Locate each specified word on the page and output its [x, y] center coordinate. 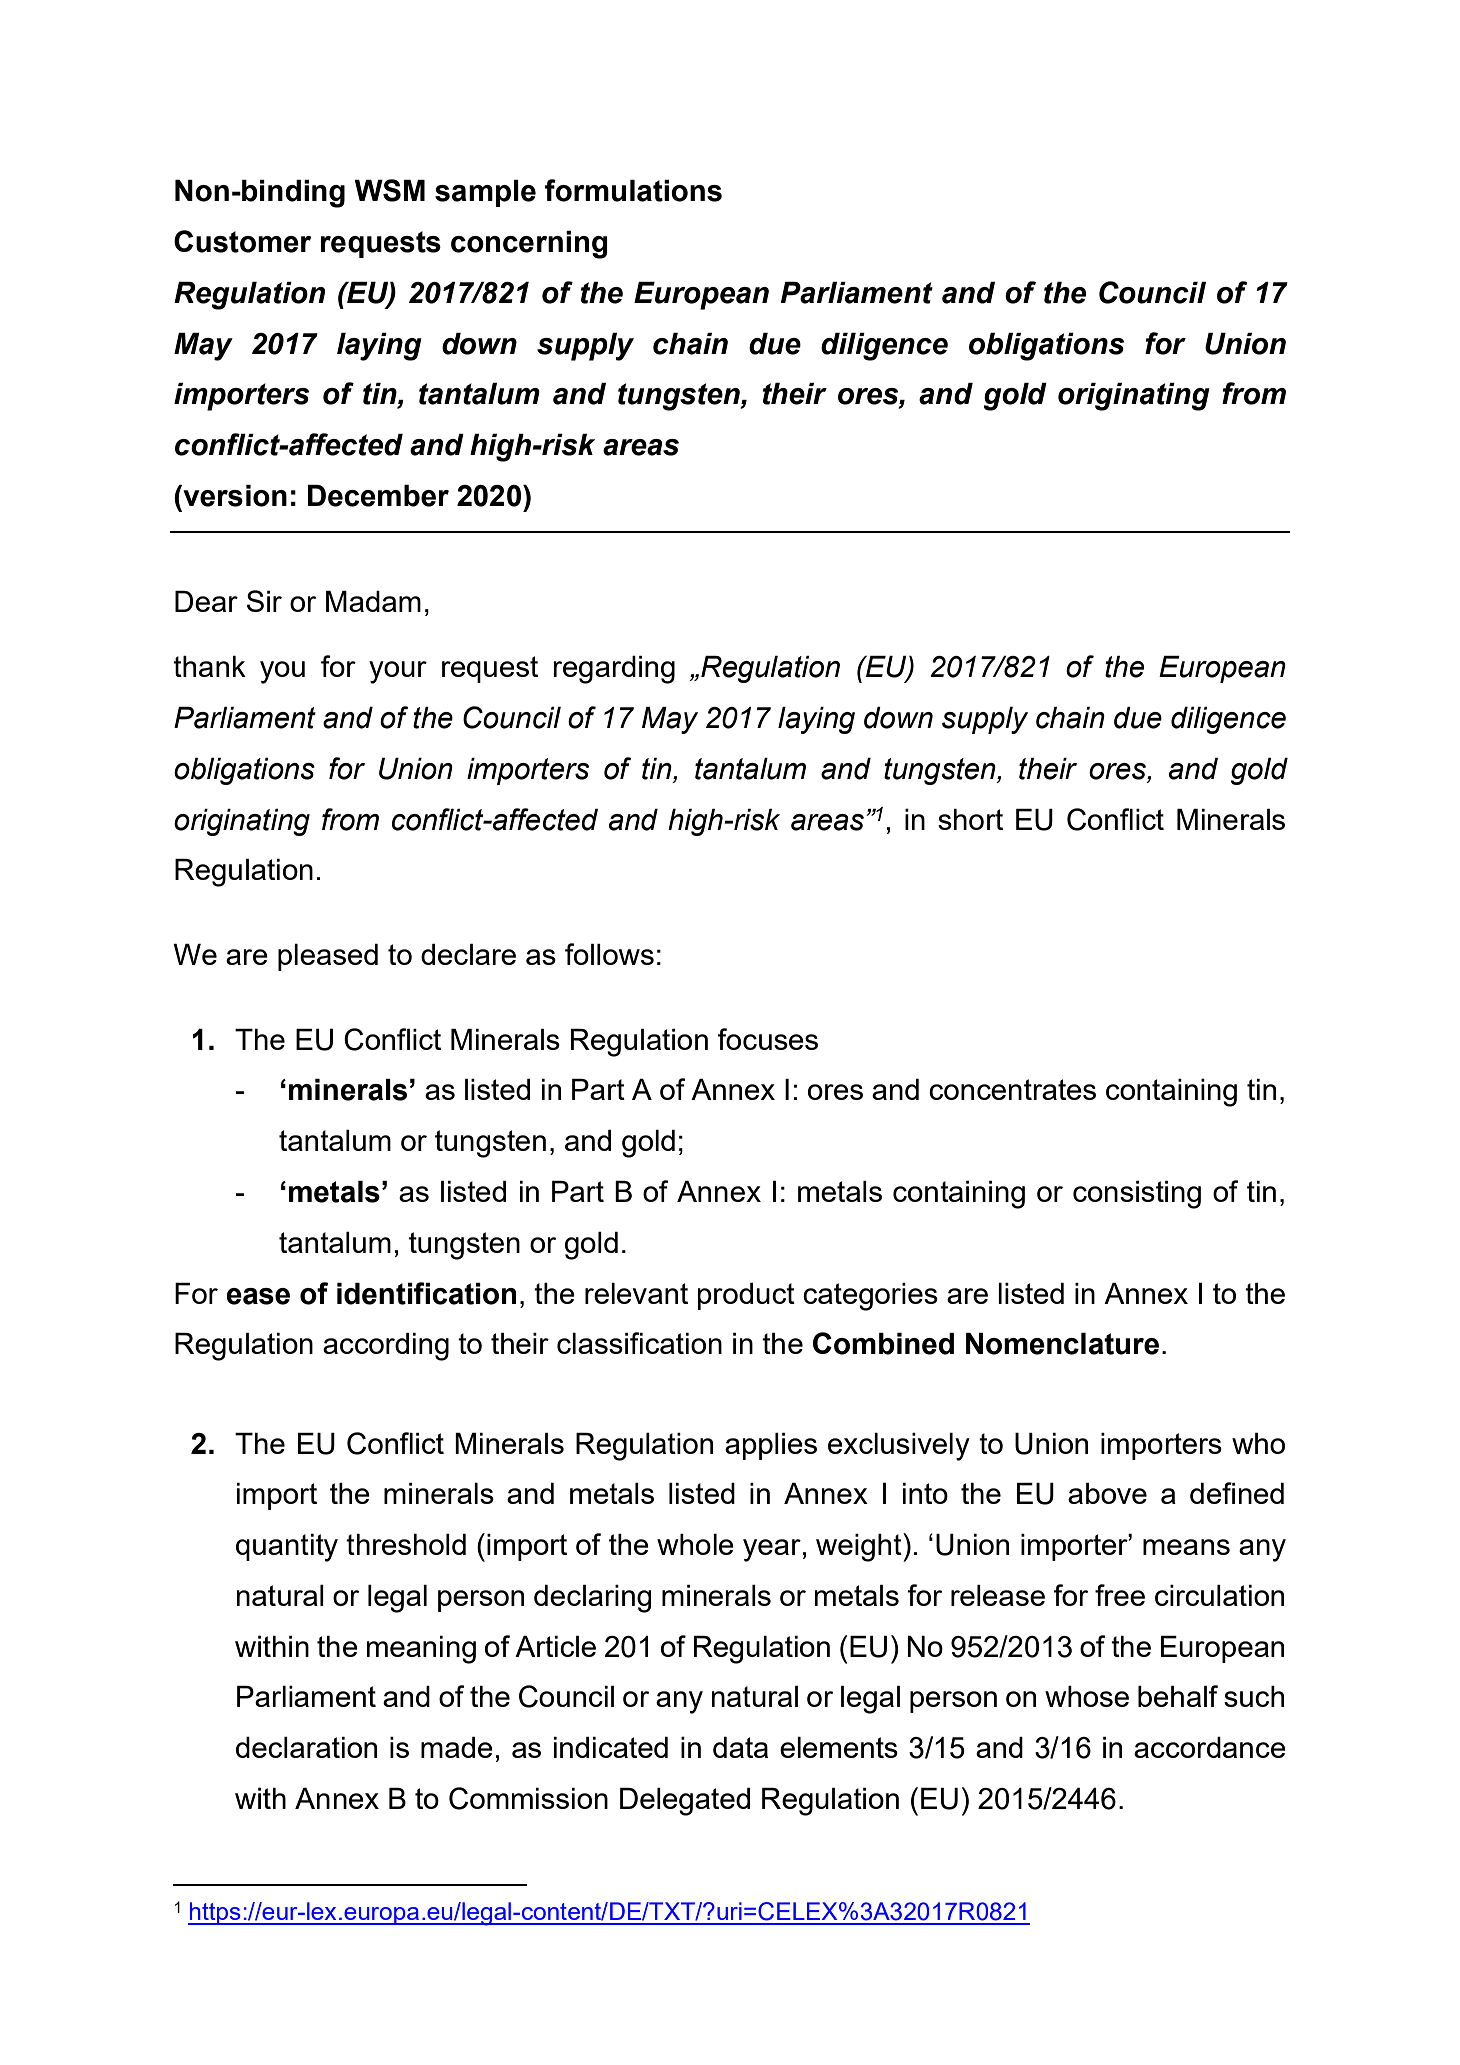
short [970, 819]
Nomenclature [1062, 1344]
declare [468, 954]
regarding [614, 670]
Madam [373, 601]
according [386, 1347]
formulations [633, 190]
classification [639, 1343]
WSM [389, 190]
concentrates [1012, 1089]
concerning [529, 245]
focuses [767, 1039]
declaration [306, 1747]
